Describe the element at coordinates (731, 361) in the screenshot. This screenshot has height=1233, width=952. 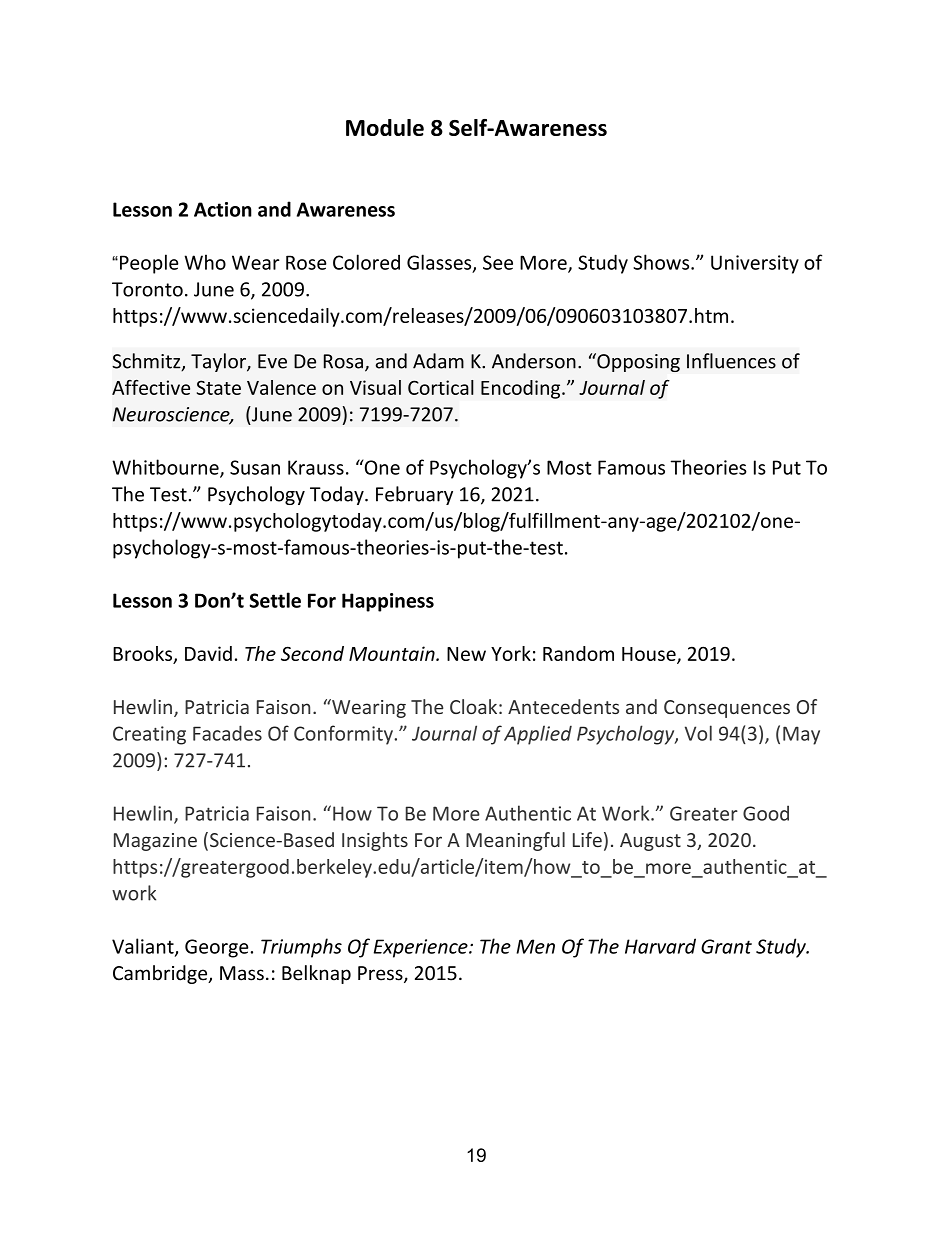
I see `Influences` at that location.
